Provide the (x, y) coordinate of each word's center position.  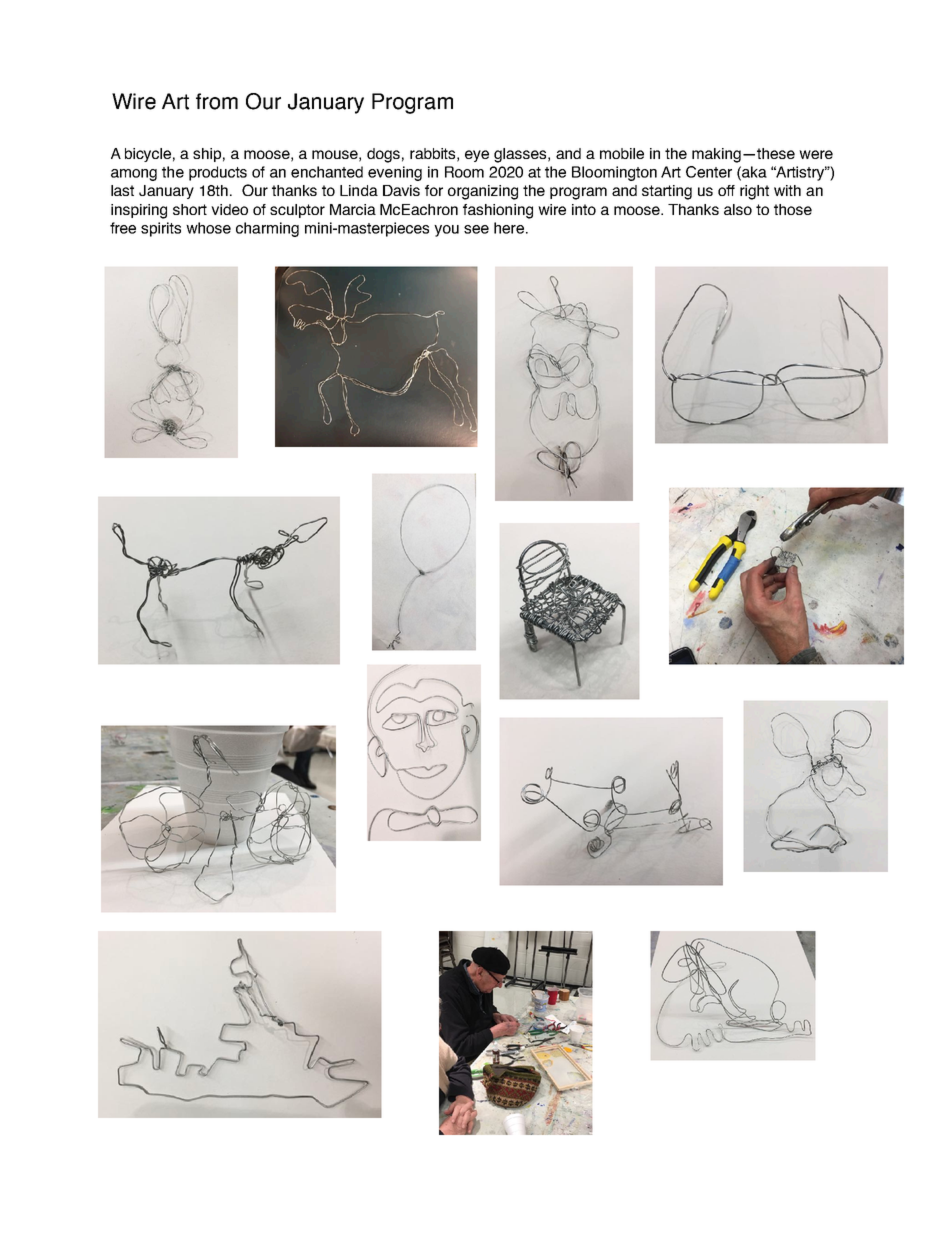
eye (477, 156)
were (816, 154)
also (738, 209)
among (134, 175)
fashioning (498, 211)
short (190, 209)
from (217, 101)
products (218, 173)
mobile (622, 153)
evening (395, 173)
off (726, 190)
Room (464, 172)
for (434, 190)
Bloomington (614, 173)
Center (709, 172)
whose (208, 228)
